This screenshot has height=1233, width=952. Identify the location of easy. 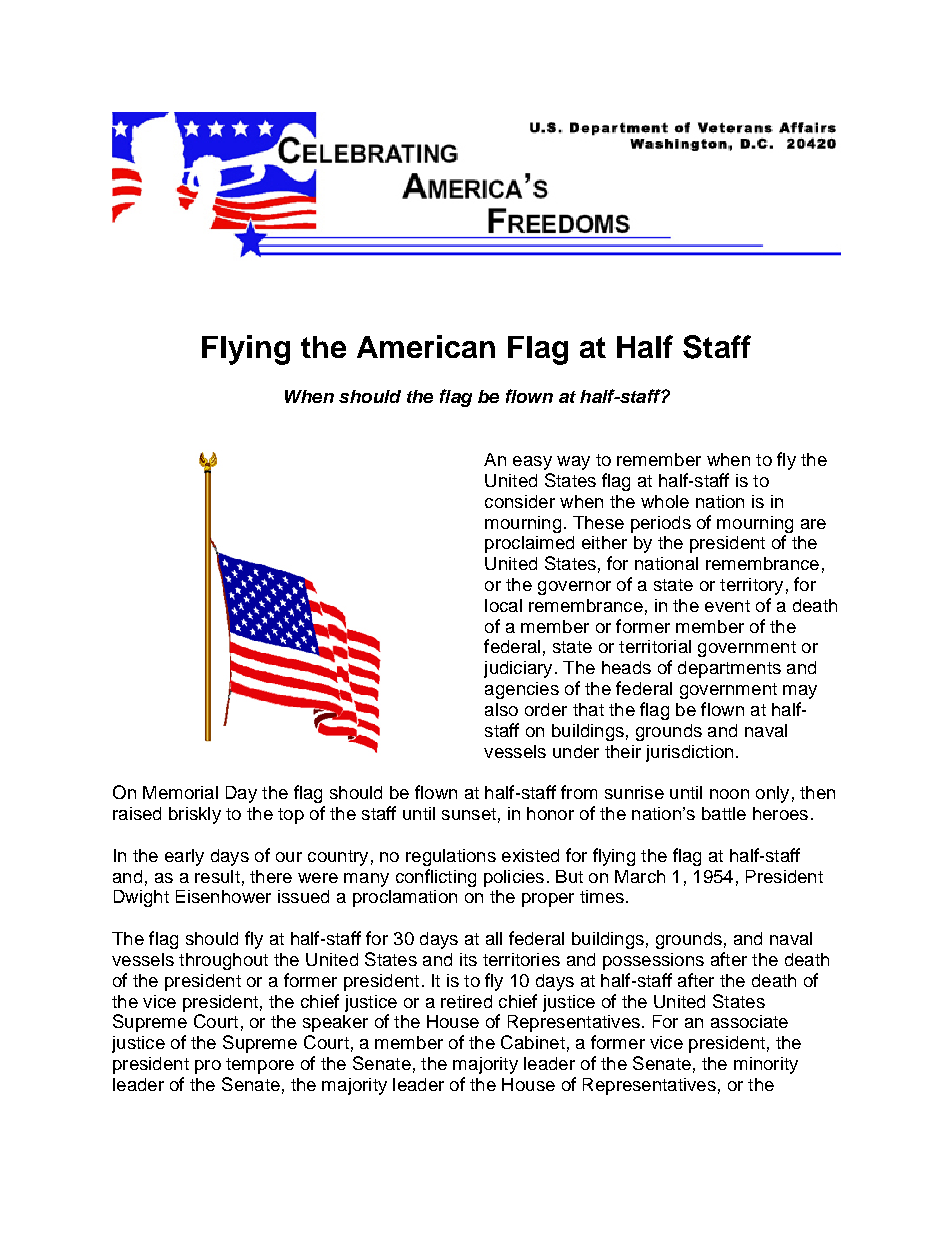
(532, 463).
